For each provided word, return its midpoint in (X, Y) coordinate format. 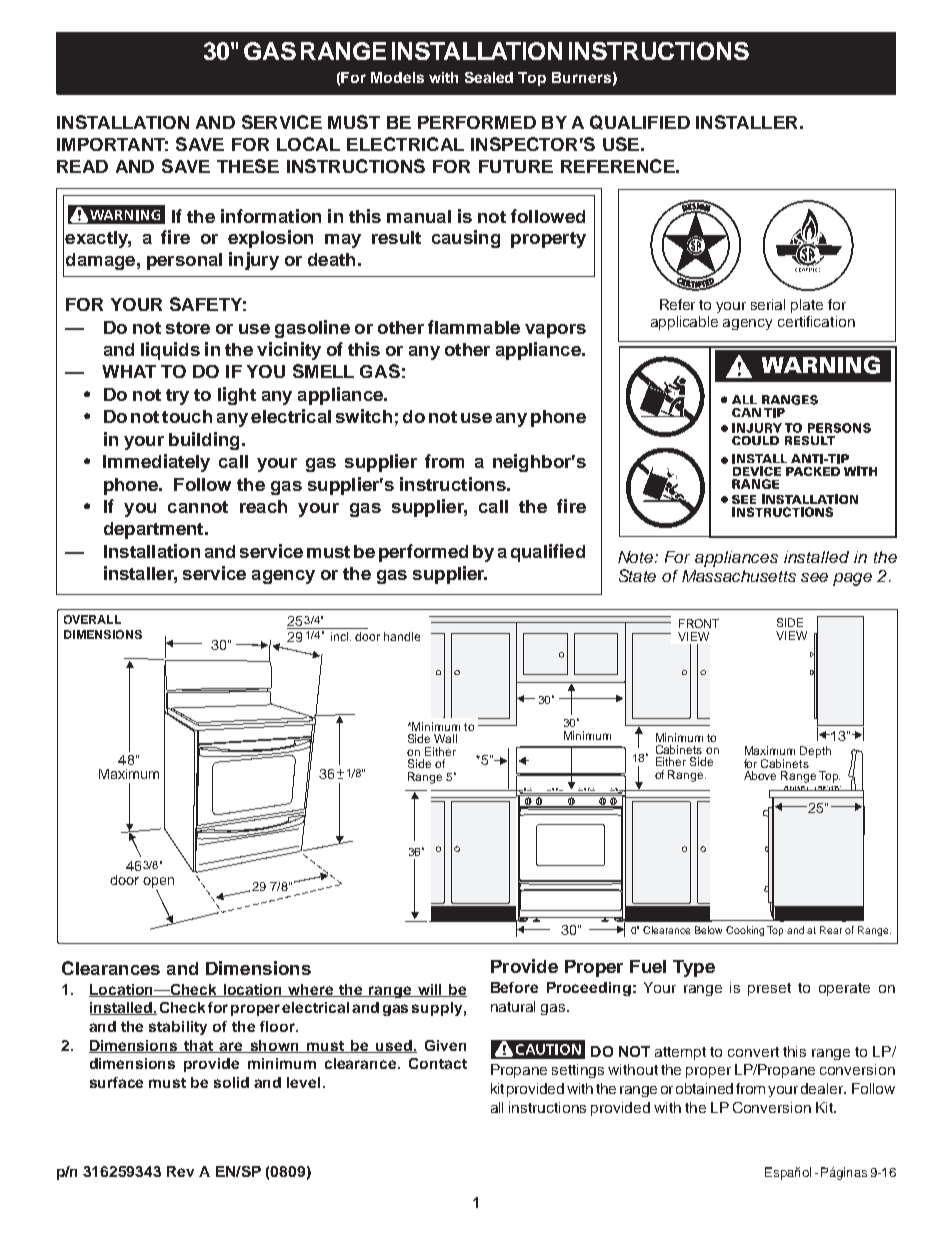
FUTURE (516, 166)
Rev (180, 1171)
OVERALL (92, 619)
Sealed (489, 77)
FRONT (699, 623)
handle (402, 636)
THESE (248, 166)
